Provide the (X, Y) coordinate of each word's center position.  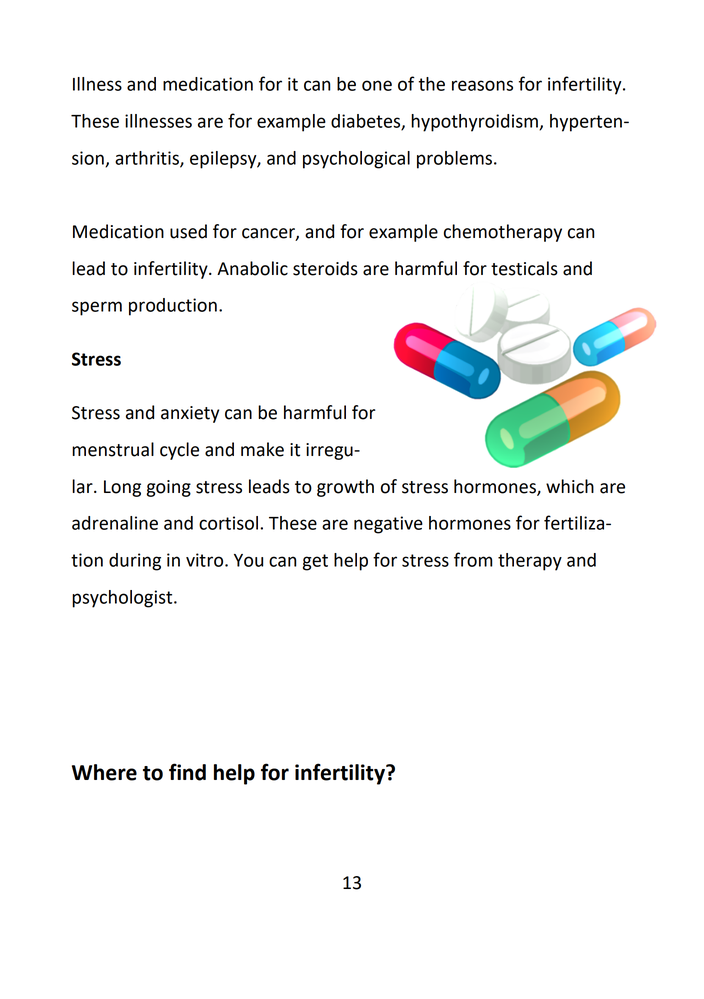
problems (454, 160)
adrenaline (115, 523)
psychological (356, 160)
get (315, 562)
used (188, 231)
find (187, 772)
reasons (482, 85)
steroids (325, 268)
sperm (97, 308)
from (473, 559)
